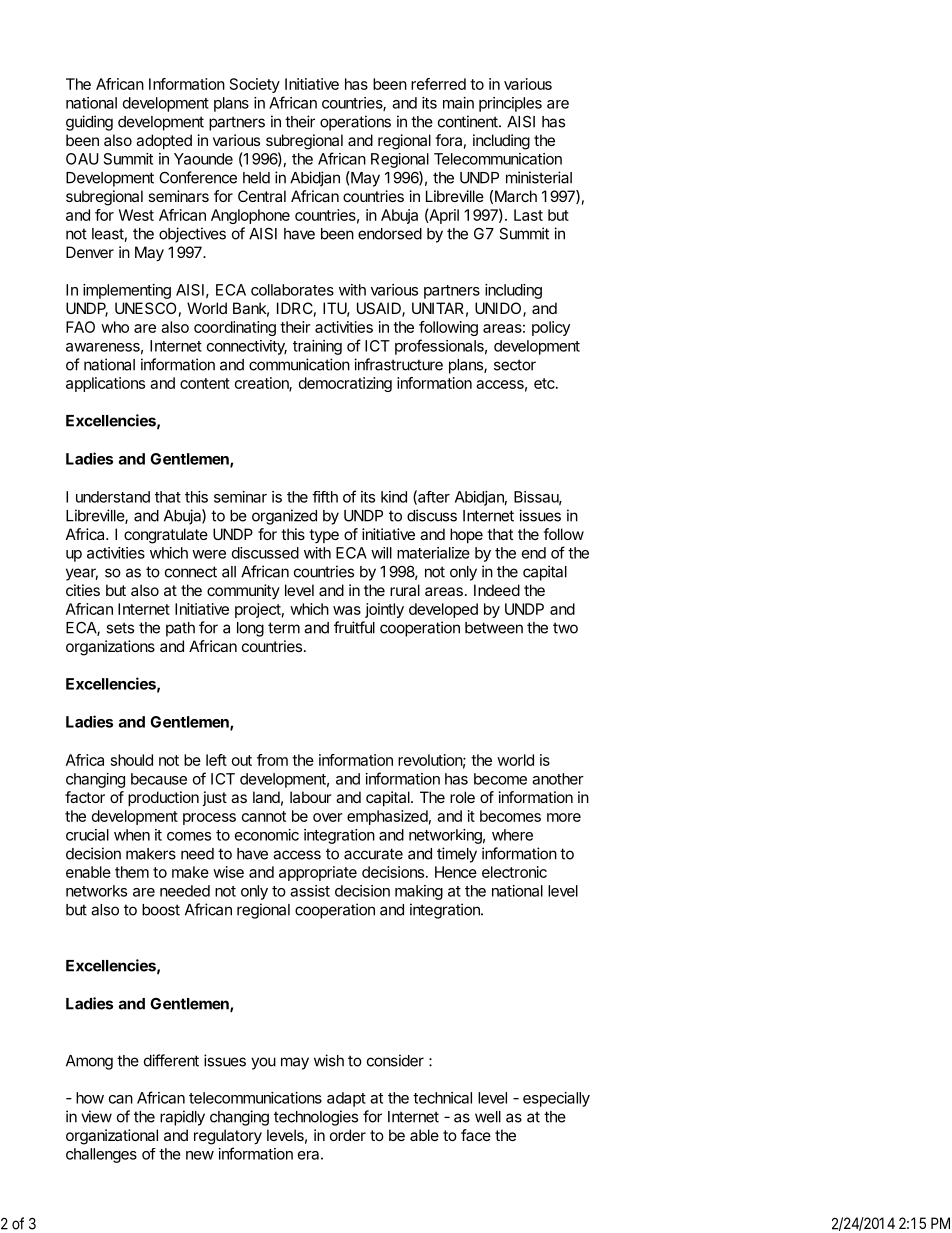 The height and width of the screenshot is (1233, 952). I want to click on adopted, so click(164, 141).
